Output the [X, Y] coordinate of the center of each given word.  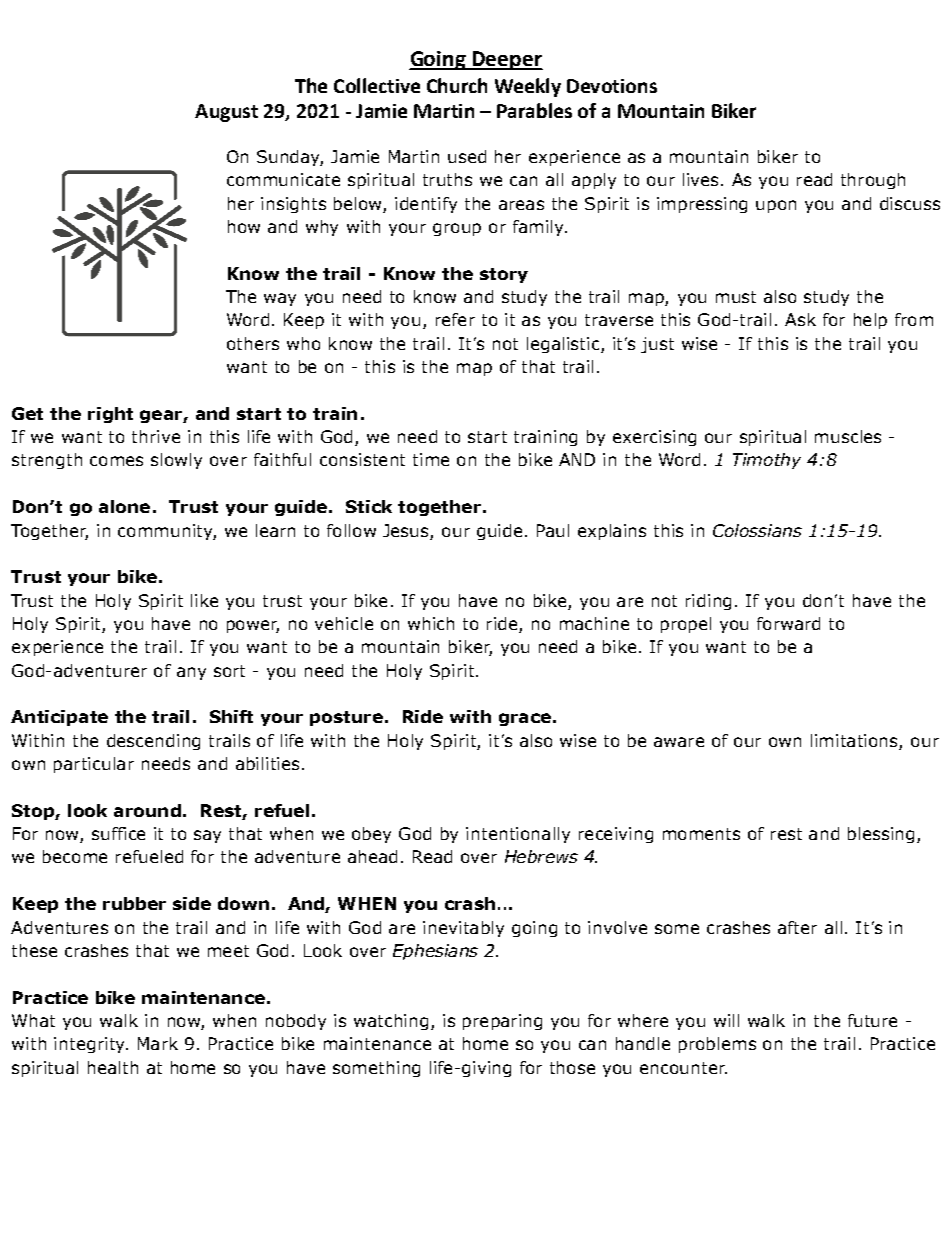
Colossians [757, 530]
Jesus [405, 530]
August [226, 113]
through [873, 181]
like [204, 600]
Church [457, 85]
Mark [158, 1043]
